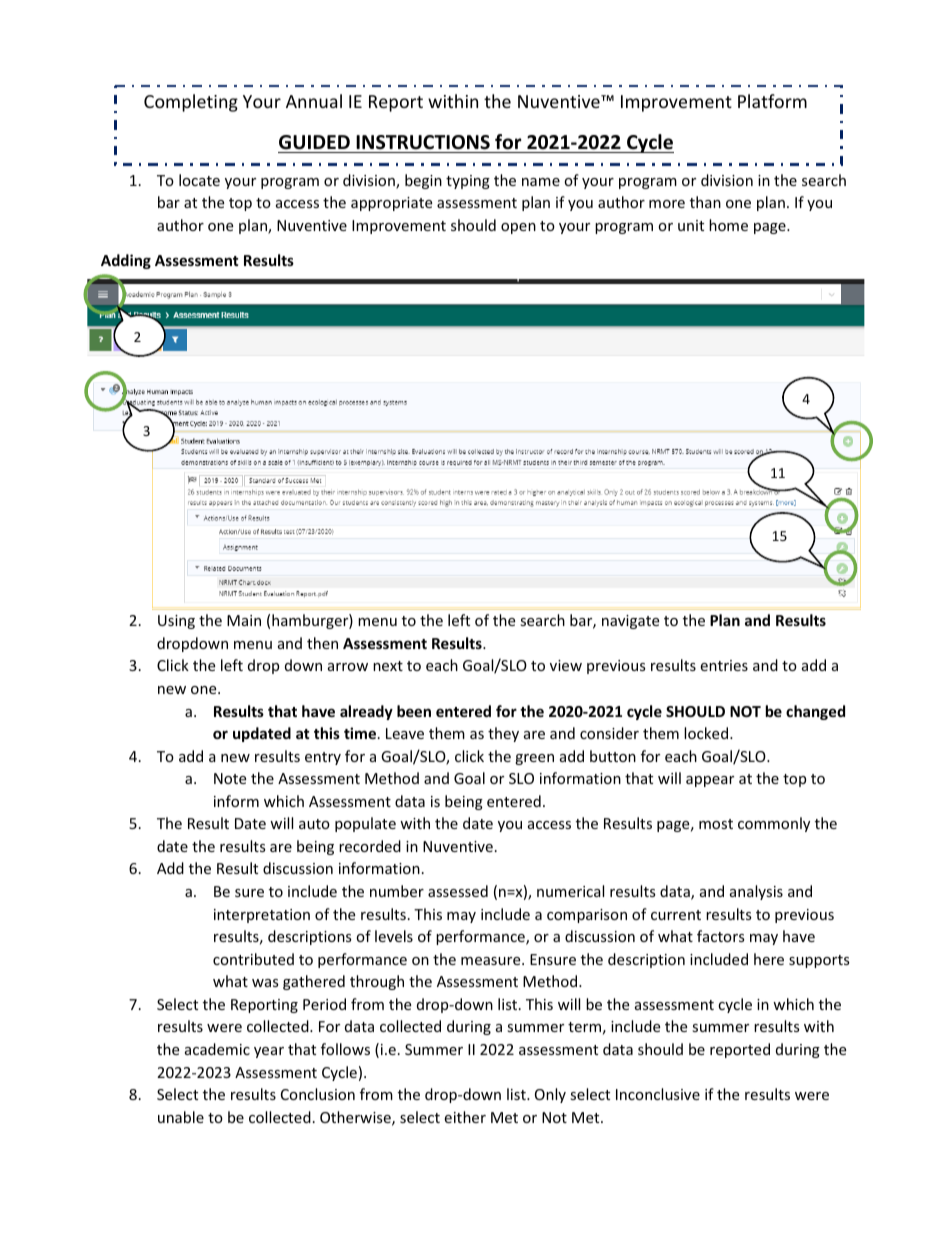  I want to click on Note, so click(230, 778).
